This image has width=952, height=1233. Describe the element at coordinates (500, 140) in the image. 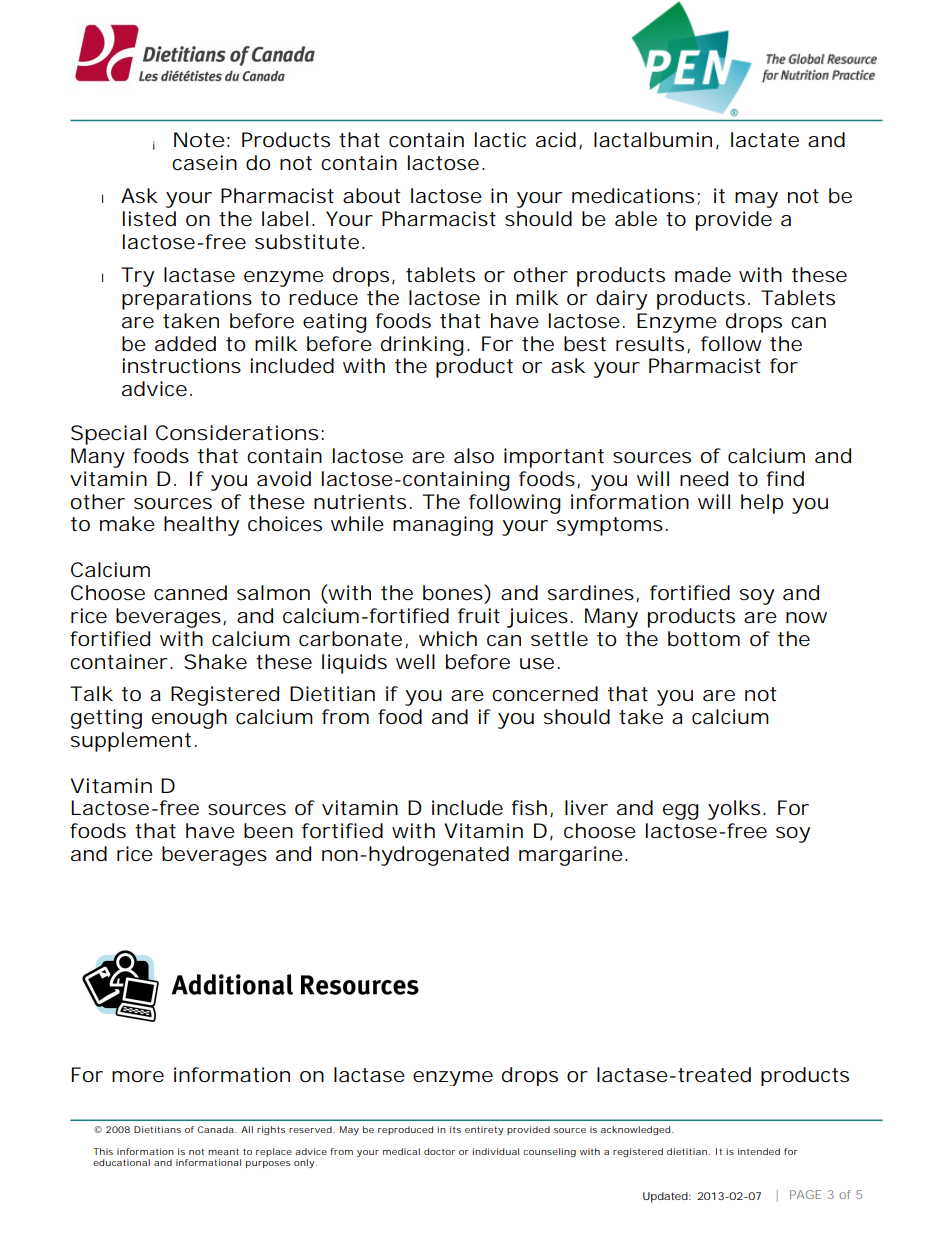

I see `lactic` at that location.
